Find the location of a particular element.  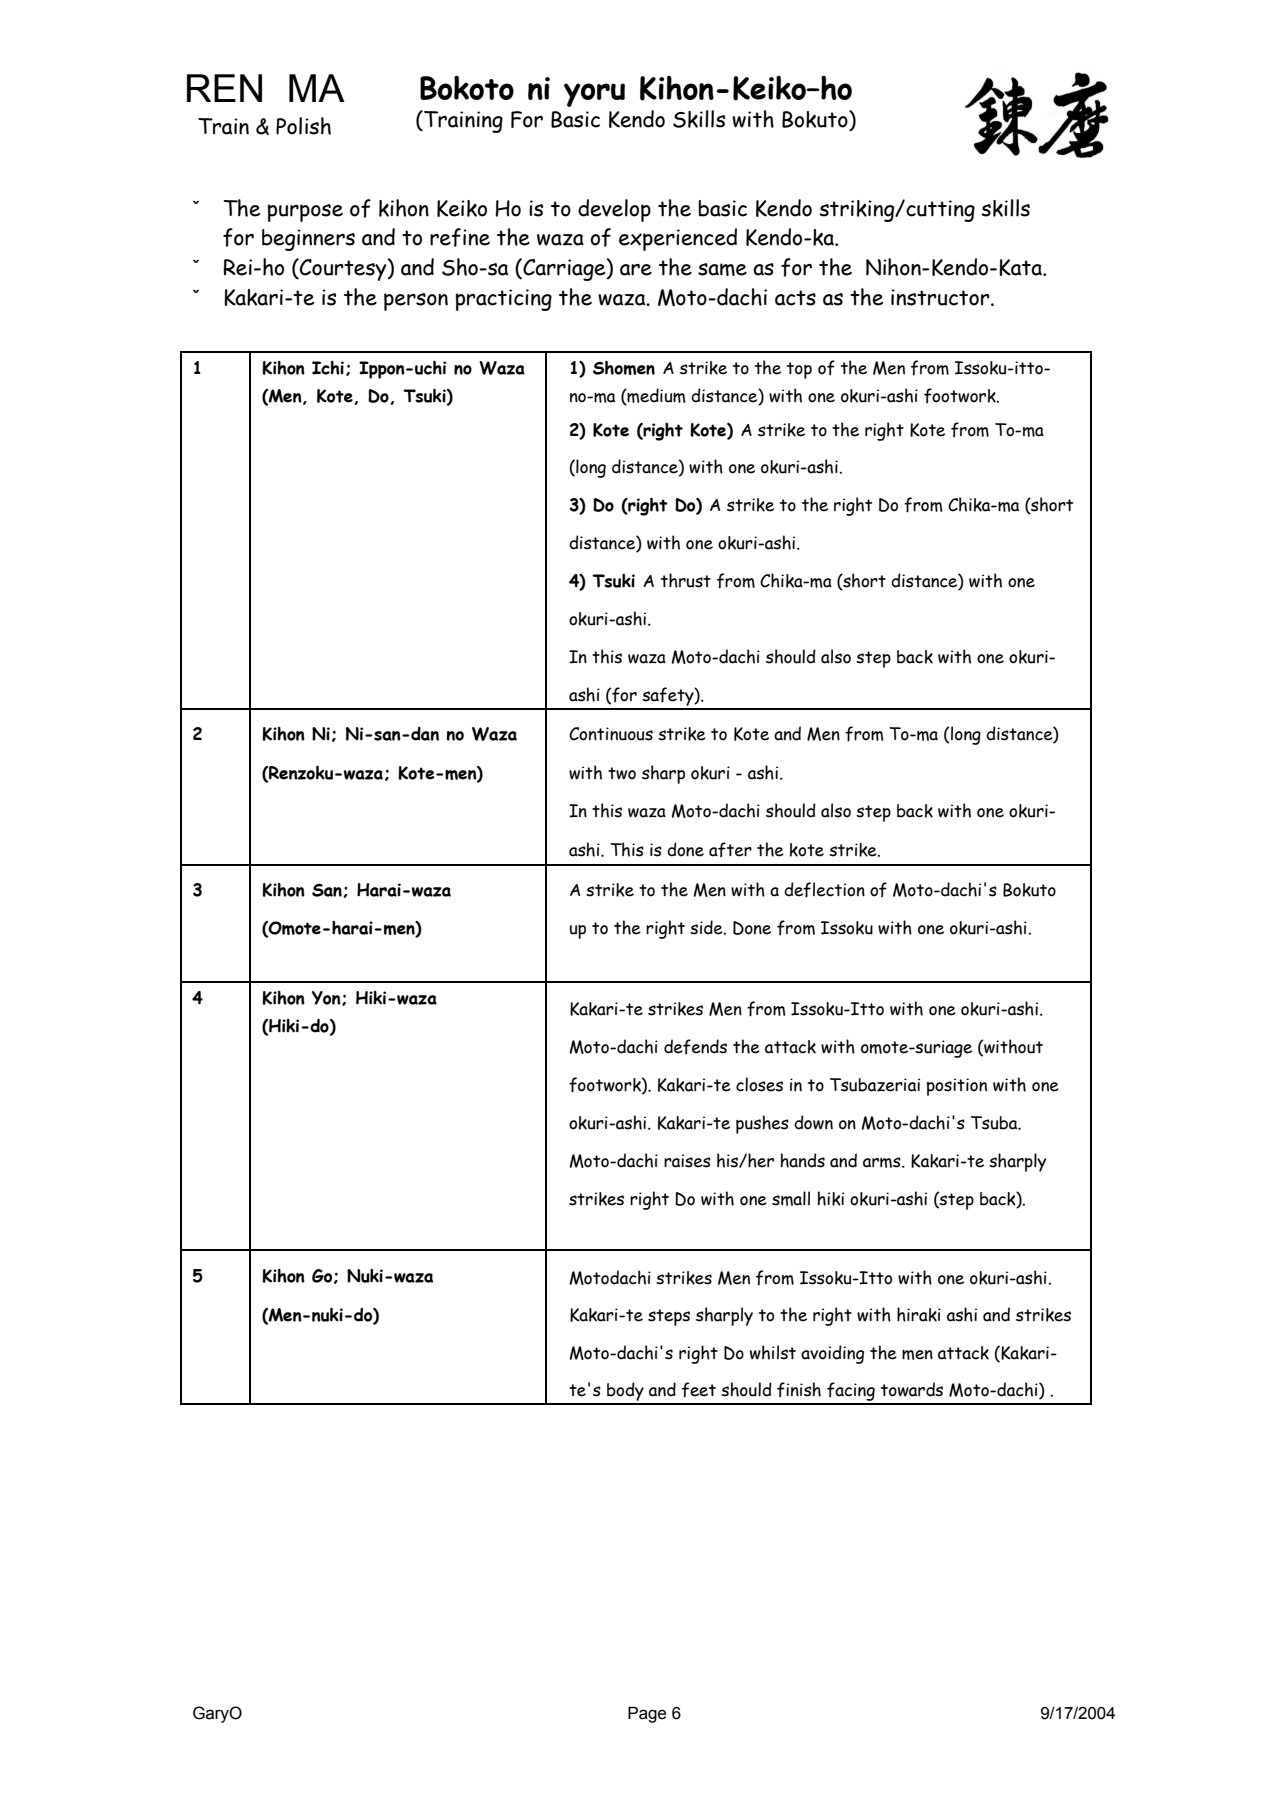

defends is located at coordinates (695, 1047).
